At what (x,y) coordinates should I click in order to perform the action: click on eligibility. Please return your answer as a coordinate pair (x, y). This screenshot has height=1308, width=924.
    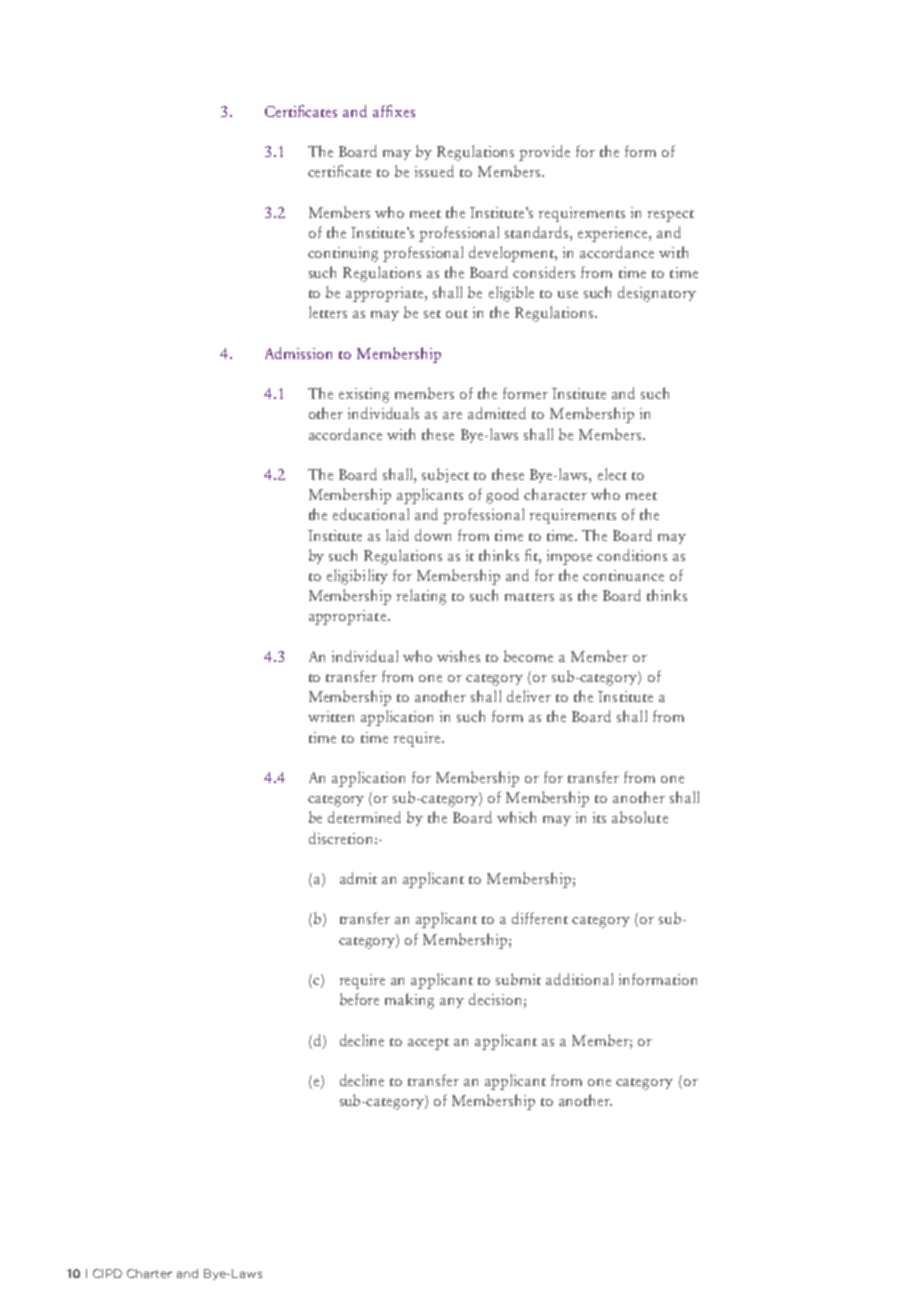
    Looking at the image, I should click on (357, 577).
